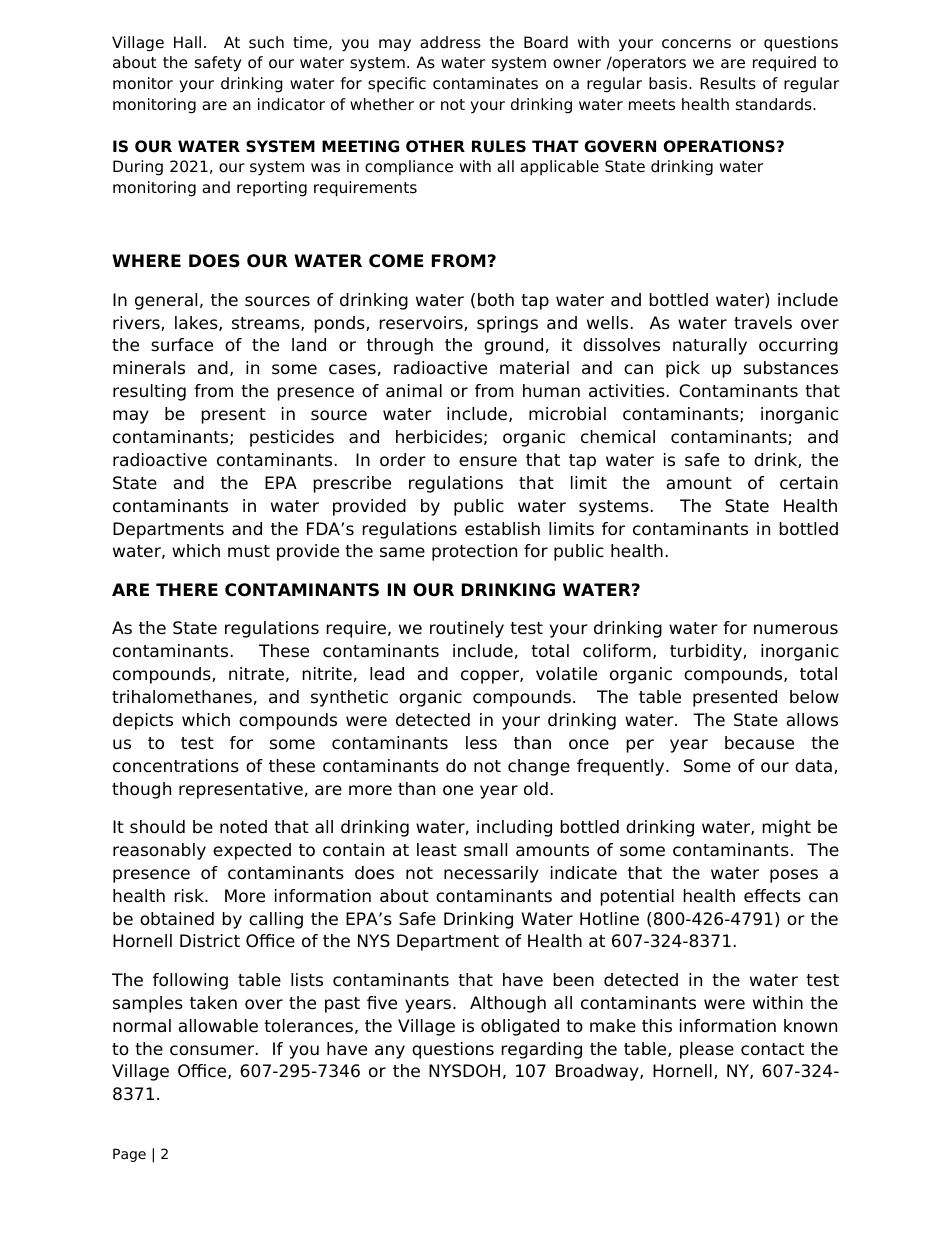  I want to click on Hall, so click(187, 42).
